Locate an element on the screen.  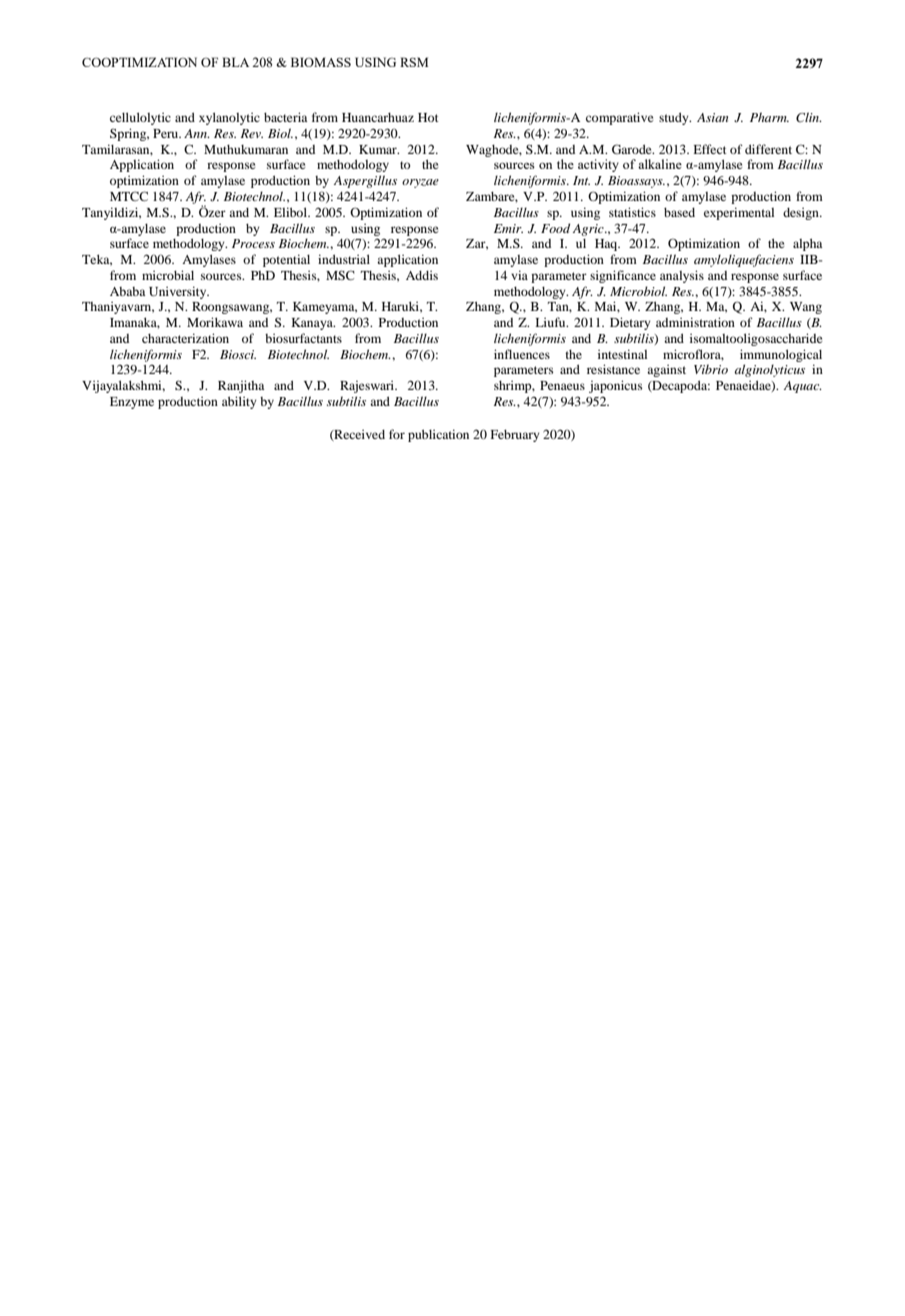
administration is located at coordinates (695, 322).
